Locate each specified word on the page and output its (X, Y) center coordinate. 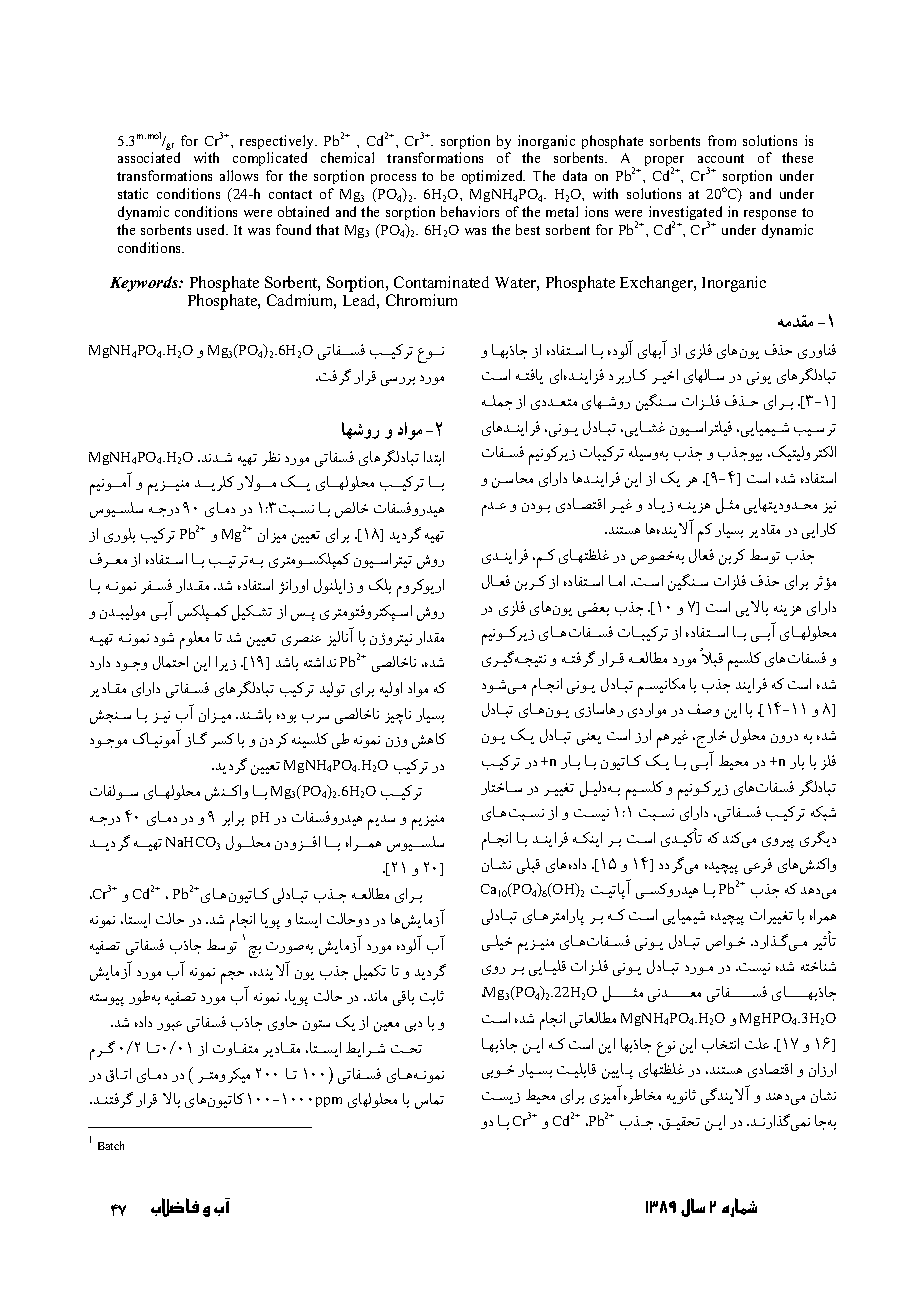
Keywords (145, 284)
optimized (493, 177)
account (721, 158)
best (528, 229)
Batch (111, 1145)
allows (239, 175)
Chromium (421, 300)
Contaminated (441, 282)
